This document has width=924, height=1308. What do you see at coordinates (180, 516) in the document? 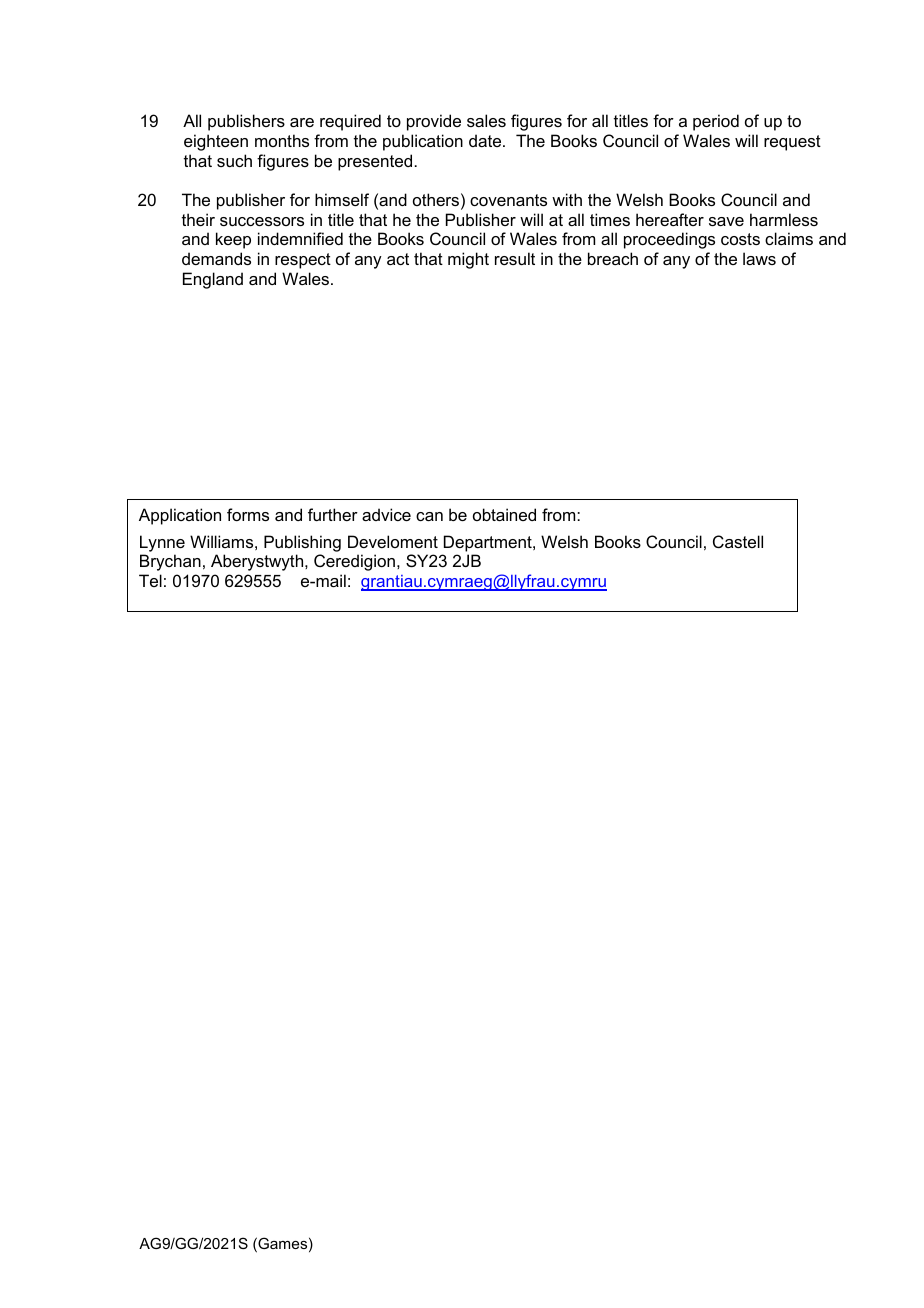
I see `Application` at bounding box center [180, 516].
